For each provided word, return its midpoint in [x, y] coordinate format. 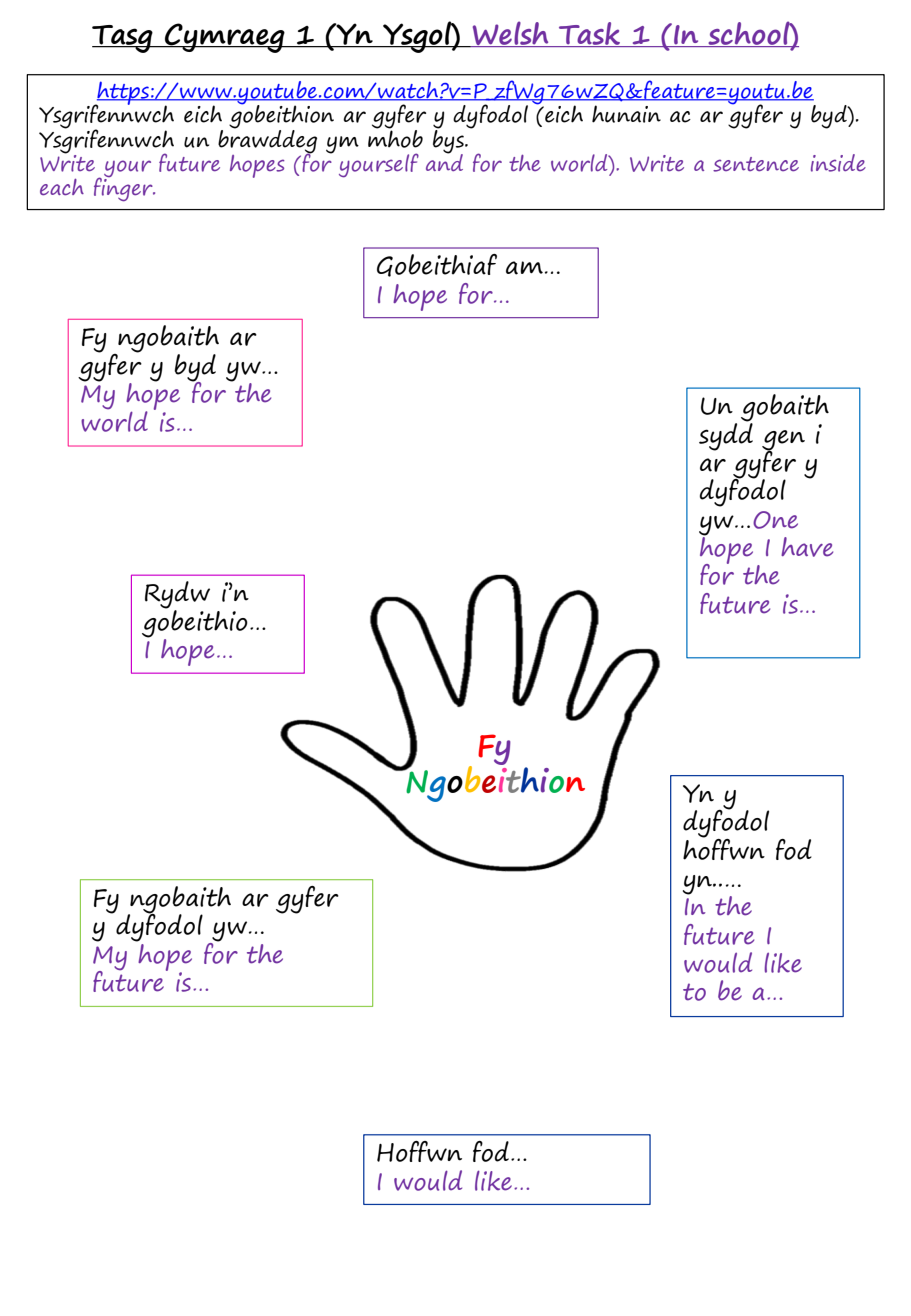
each [62, 187]
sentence [756, 164]
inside [838, 163]
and [444, 161]
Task [589, 34]
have [807, 547]
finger [124, 188]
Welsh [510, 34]
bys [449, 141]
